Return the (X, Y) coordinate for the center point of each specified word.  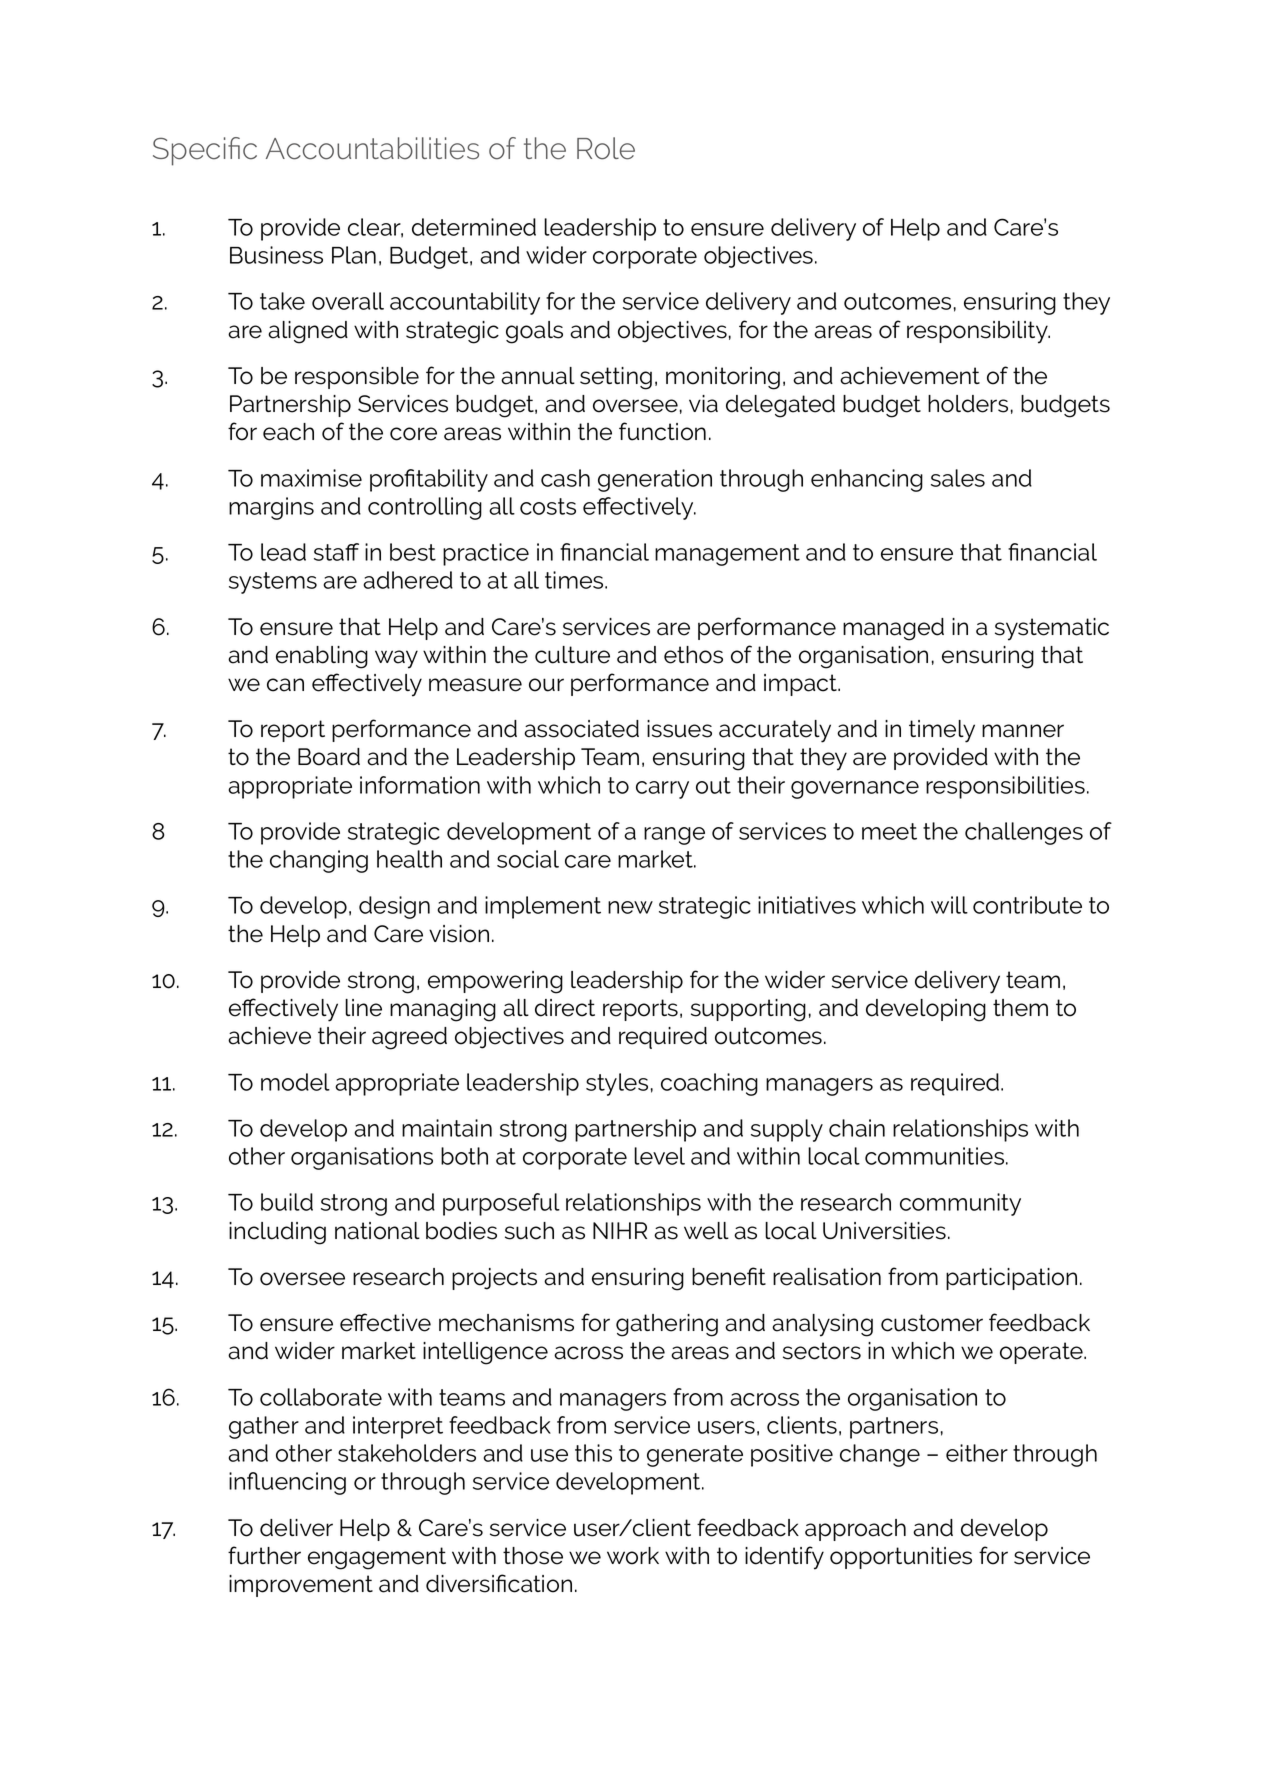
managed (893, 629)
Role (606, 148)
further (264, 1555)
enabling (322, 657)
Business (276, 255)
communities (936, 1156)
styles (617, 1084)
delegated (780, 406)
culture (572, 655)
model (295, 1082)
